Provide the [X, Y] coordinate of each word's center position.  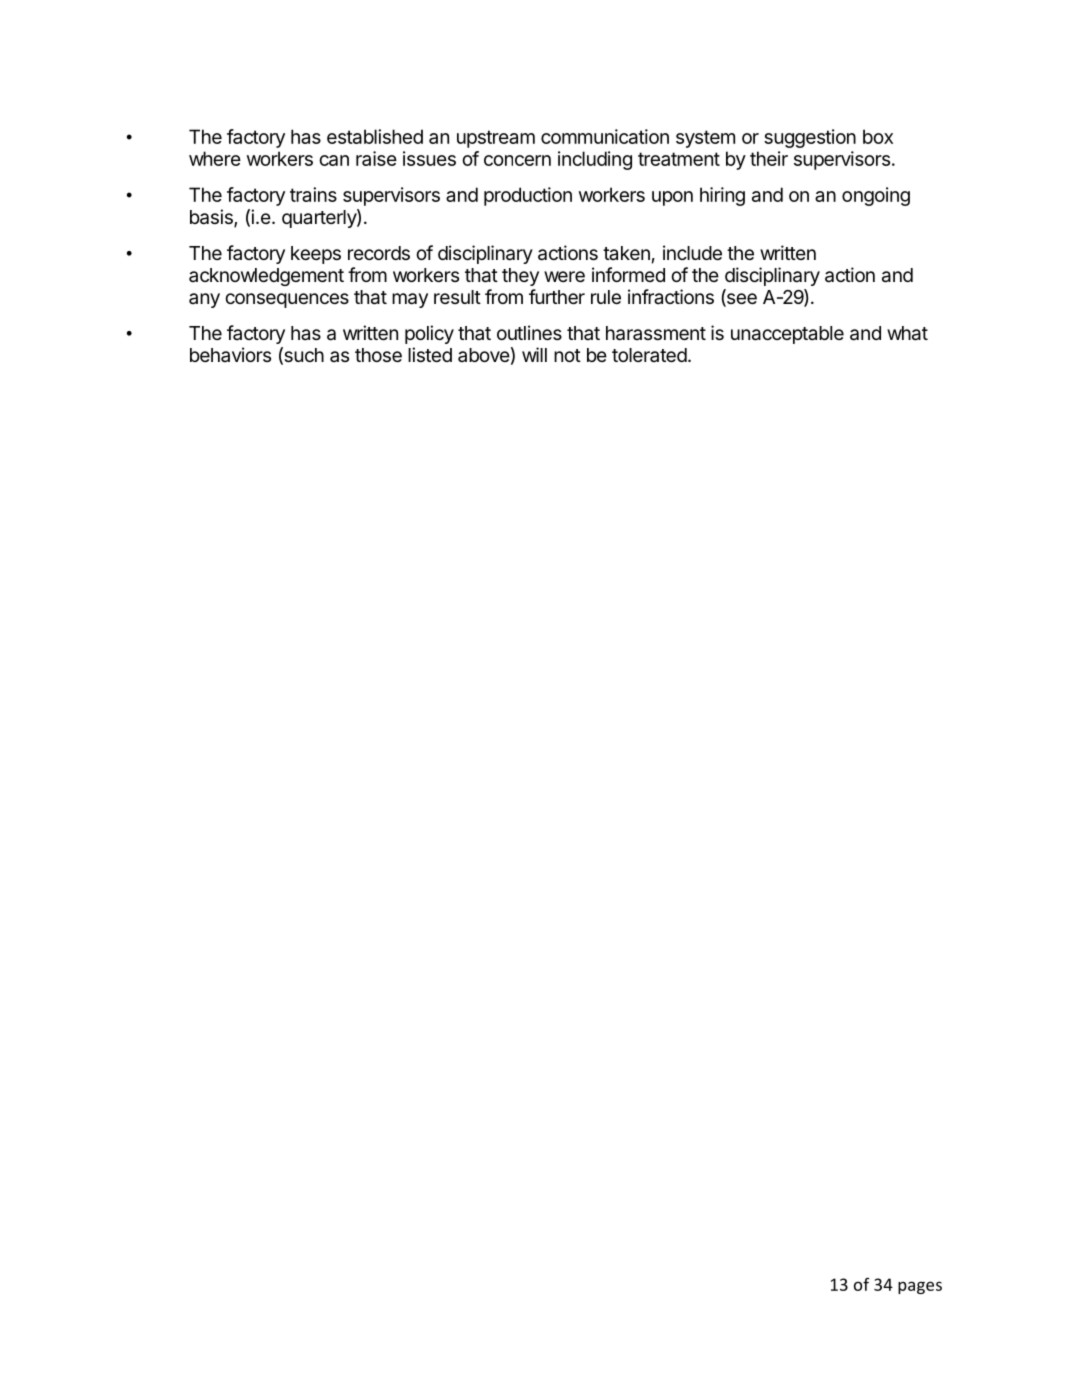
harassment [656, 333]
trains [313, 194]
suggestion [810, 138]
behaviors [230, 354]
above [484, 355]
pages [920, 1287]
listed [430, 354]
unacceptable [787, 335]
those [378, 355]
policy [429, 334]
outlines [529, 332]
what [907, 333]
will [534, 354]
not [567, 355]
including [595, 160]
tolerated [649, 355]
